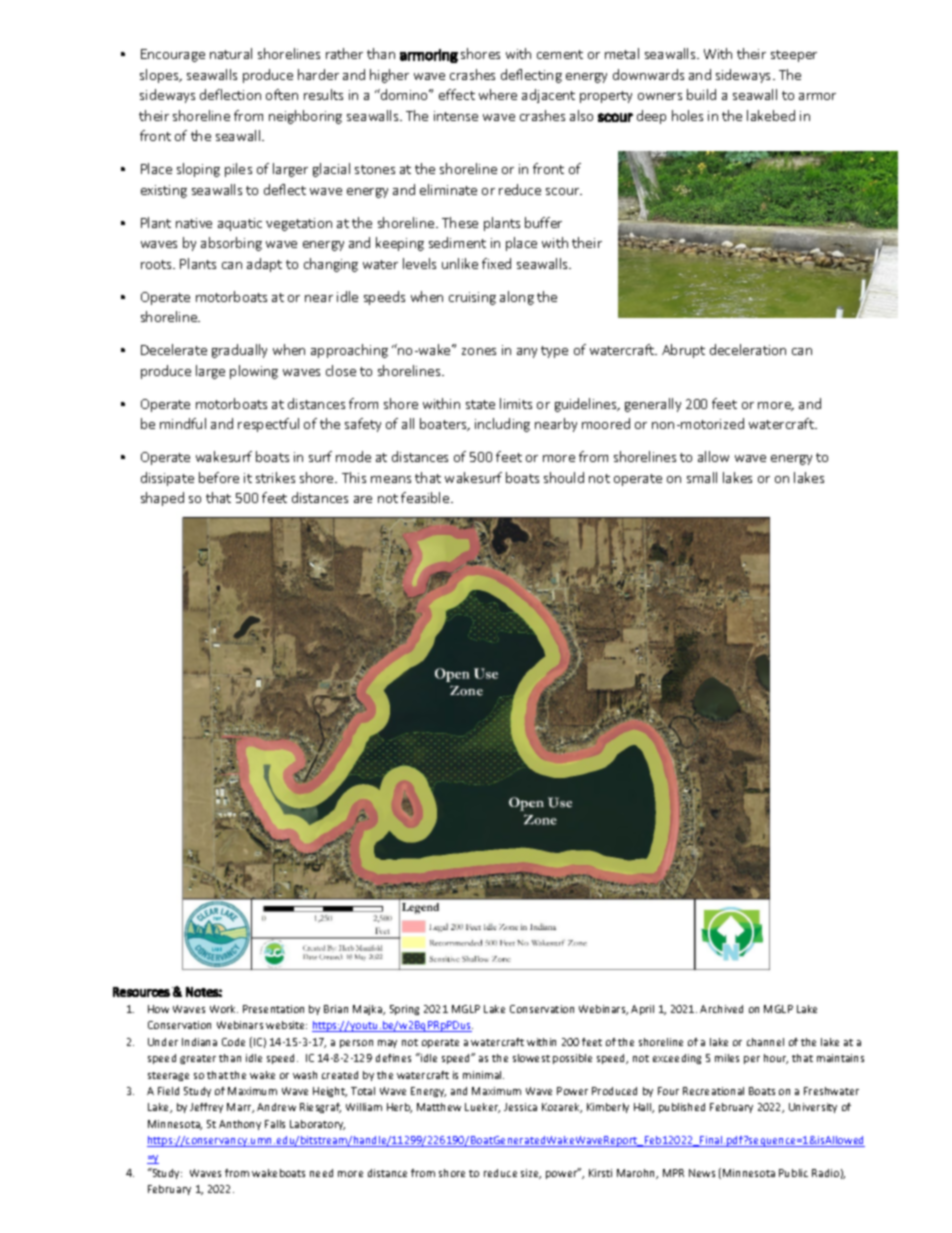  What do you see at coordinates (426, 497) in the screenshot?
I see `feasible` at bounding box center [426, 497].
